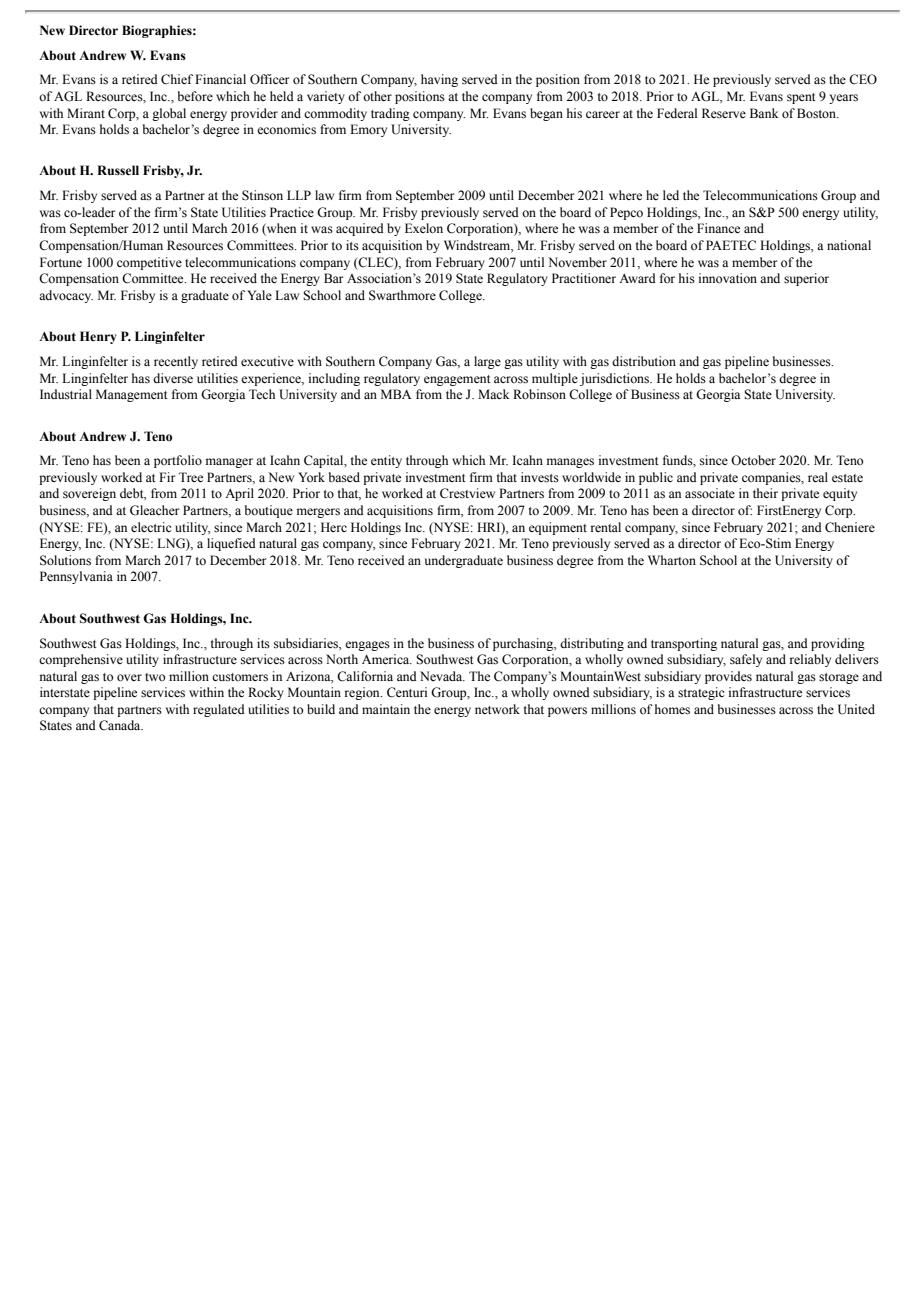 This screenshot has width=924, height=1308. Describe the element at coordinates (806, 279) in the screenshot. I see `superior` at that location.
